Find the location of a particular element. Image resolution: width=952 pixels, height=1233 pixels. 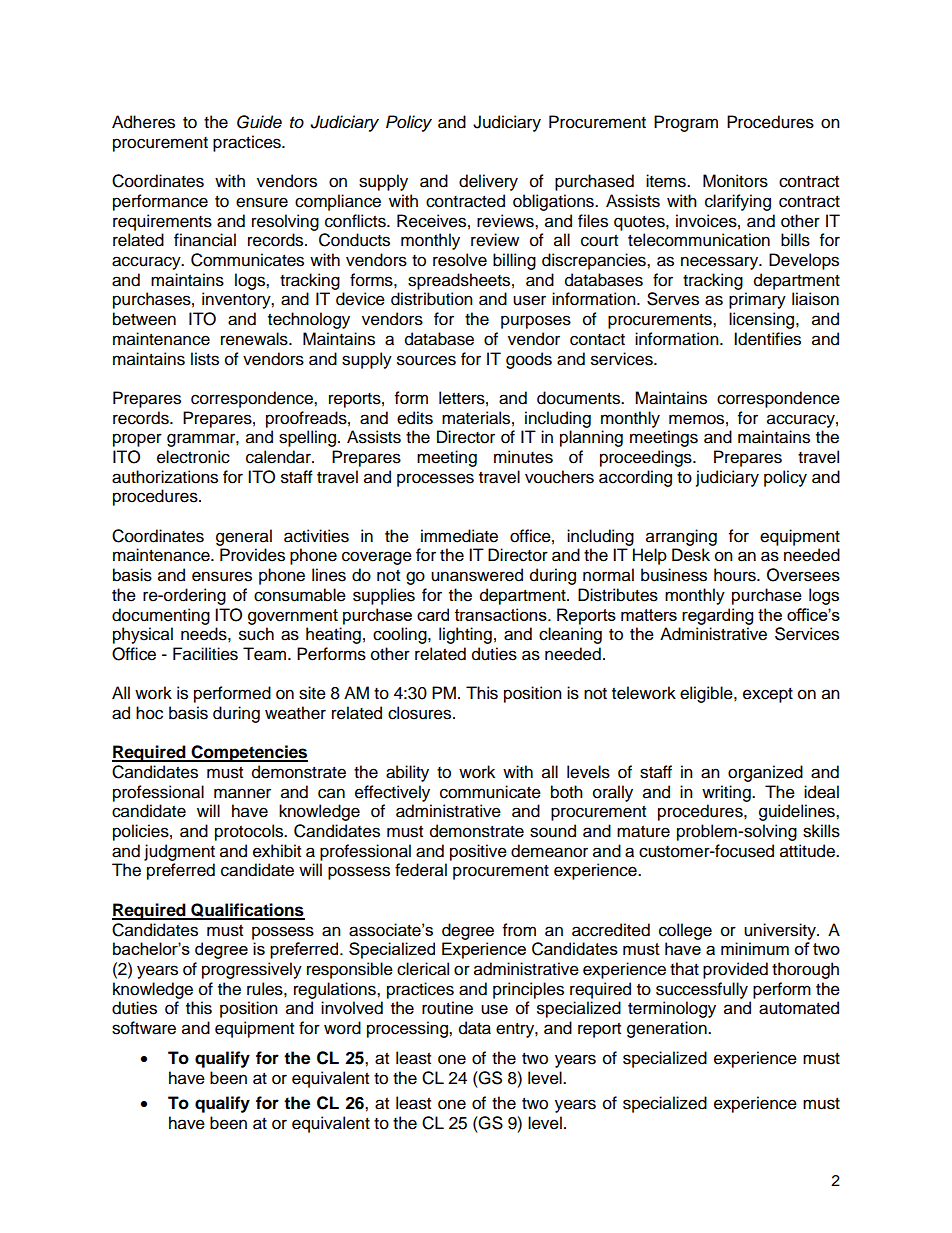

arranging is located at coordinates (681, 537).
